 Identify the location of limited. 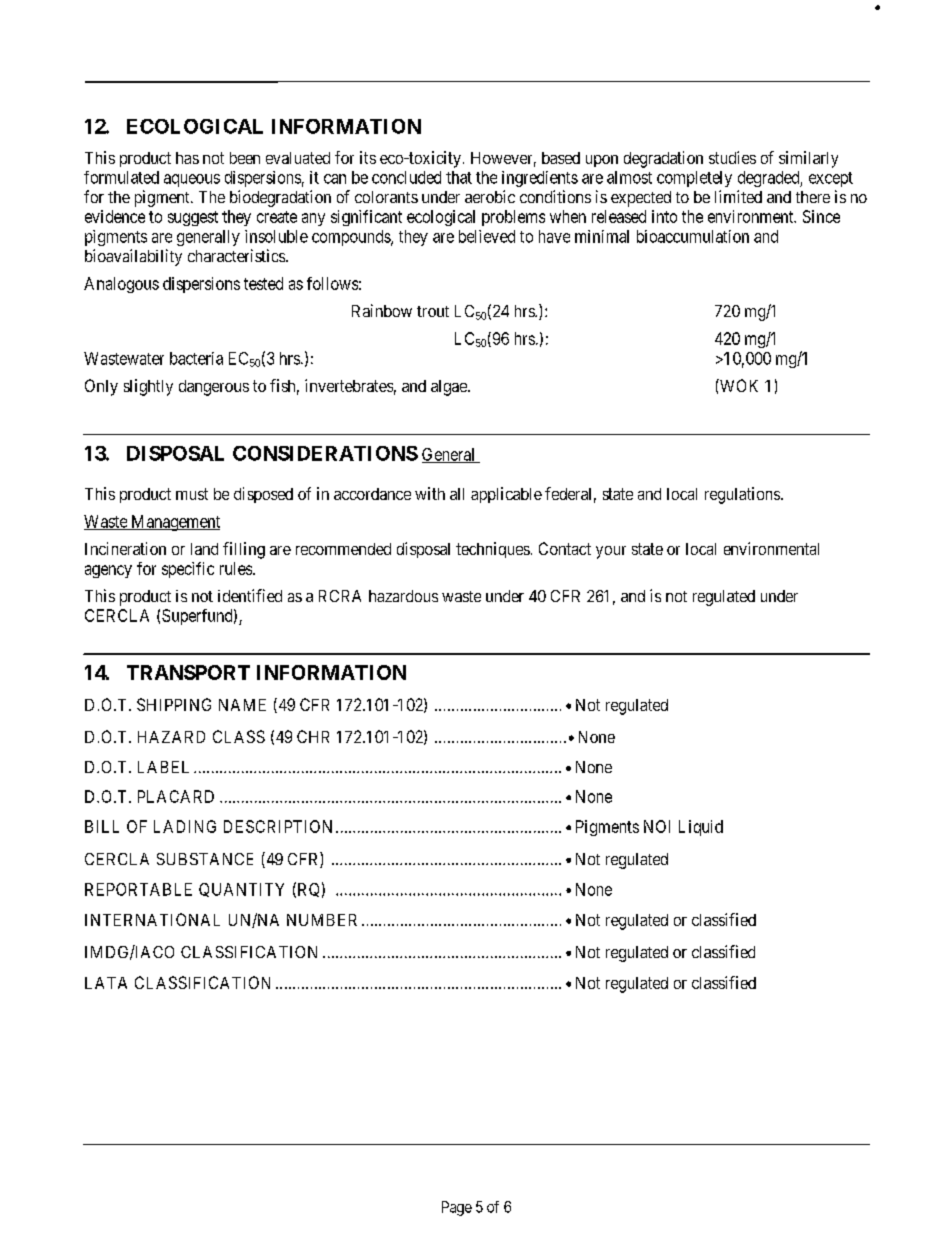
(738, 196).
